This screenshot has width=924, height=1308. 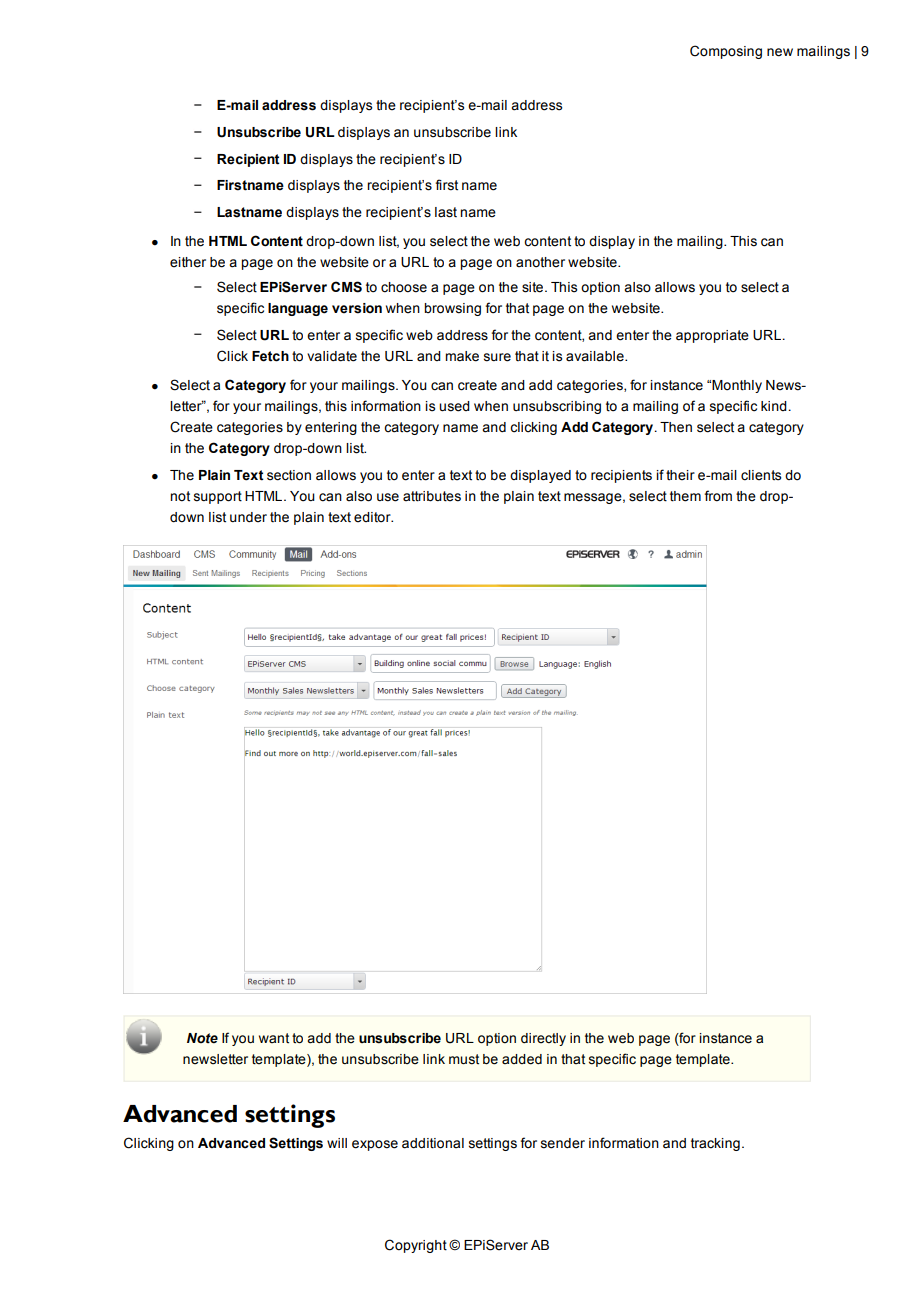 What do you see at coordinates (685, 496) in the screenshot?
I see `them` at bounding box center [685, 496].
